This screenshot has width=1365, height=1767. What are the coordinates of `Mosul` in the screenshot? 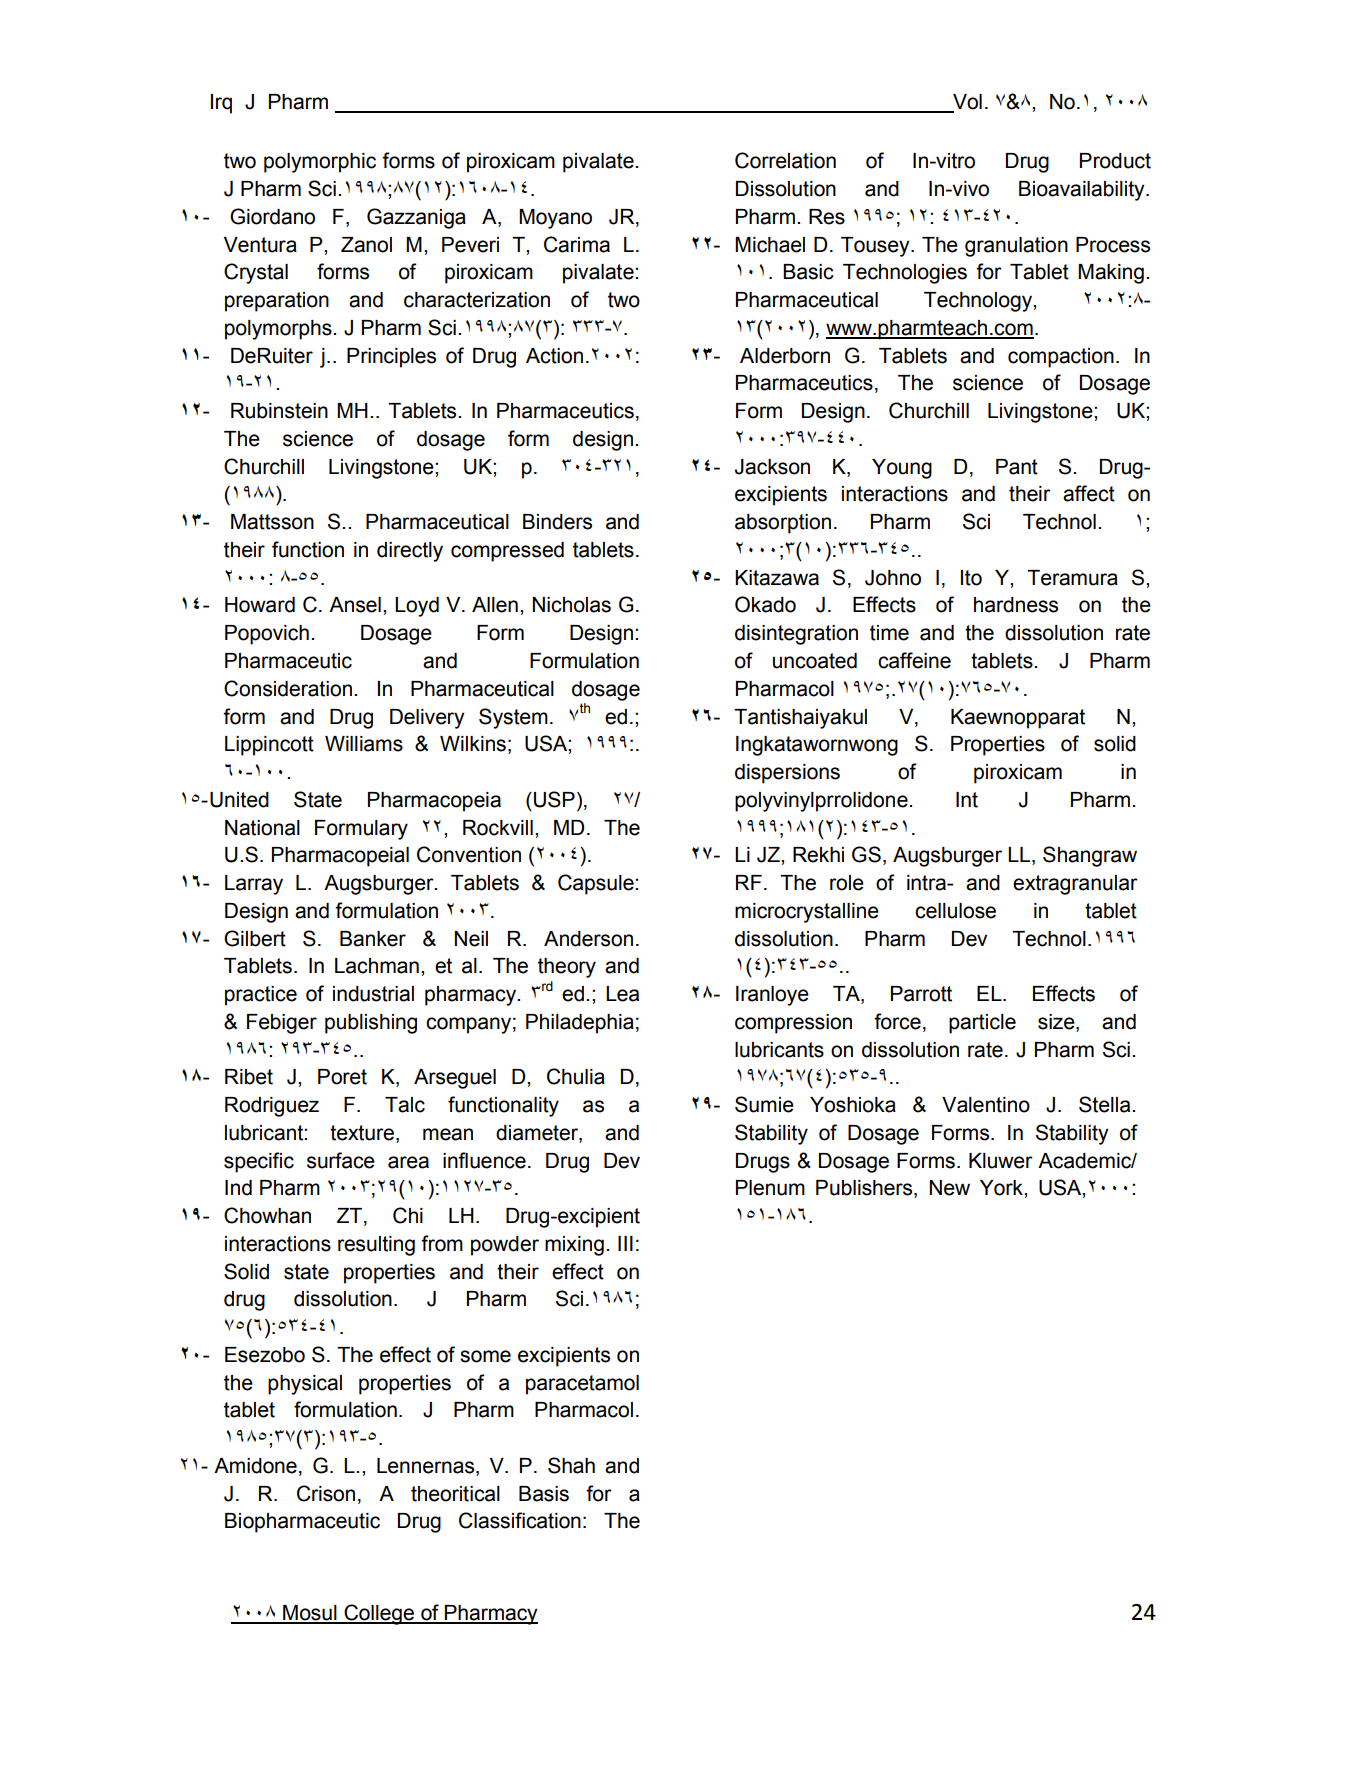 It's located at (310, 1614).
